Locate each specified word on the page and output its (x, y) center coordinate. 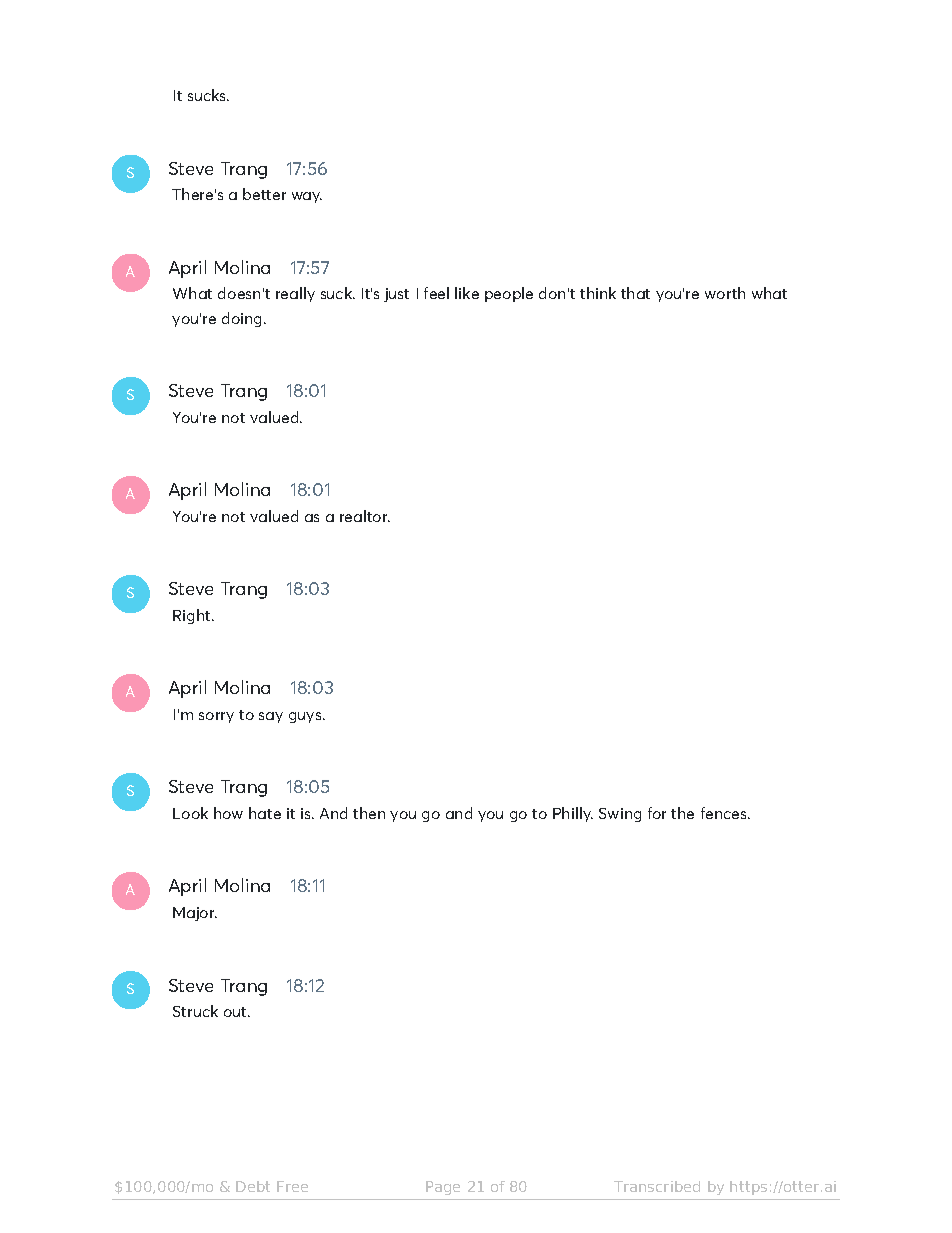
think (598, 293)
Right (193, 616)
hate (265, 813)
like (467, 293)
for (657, 813)
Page (443, 1188)
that (635, 293)
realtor (365, 516)
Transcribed (657, 1186)
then (369, 813)
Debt (253, 1186)
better (264, 194)
